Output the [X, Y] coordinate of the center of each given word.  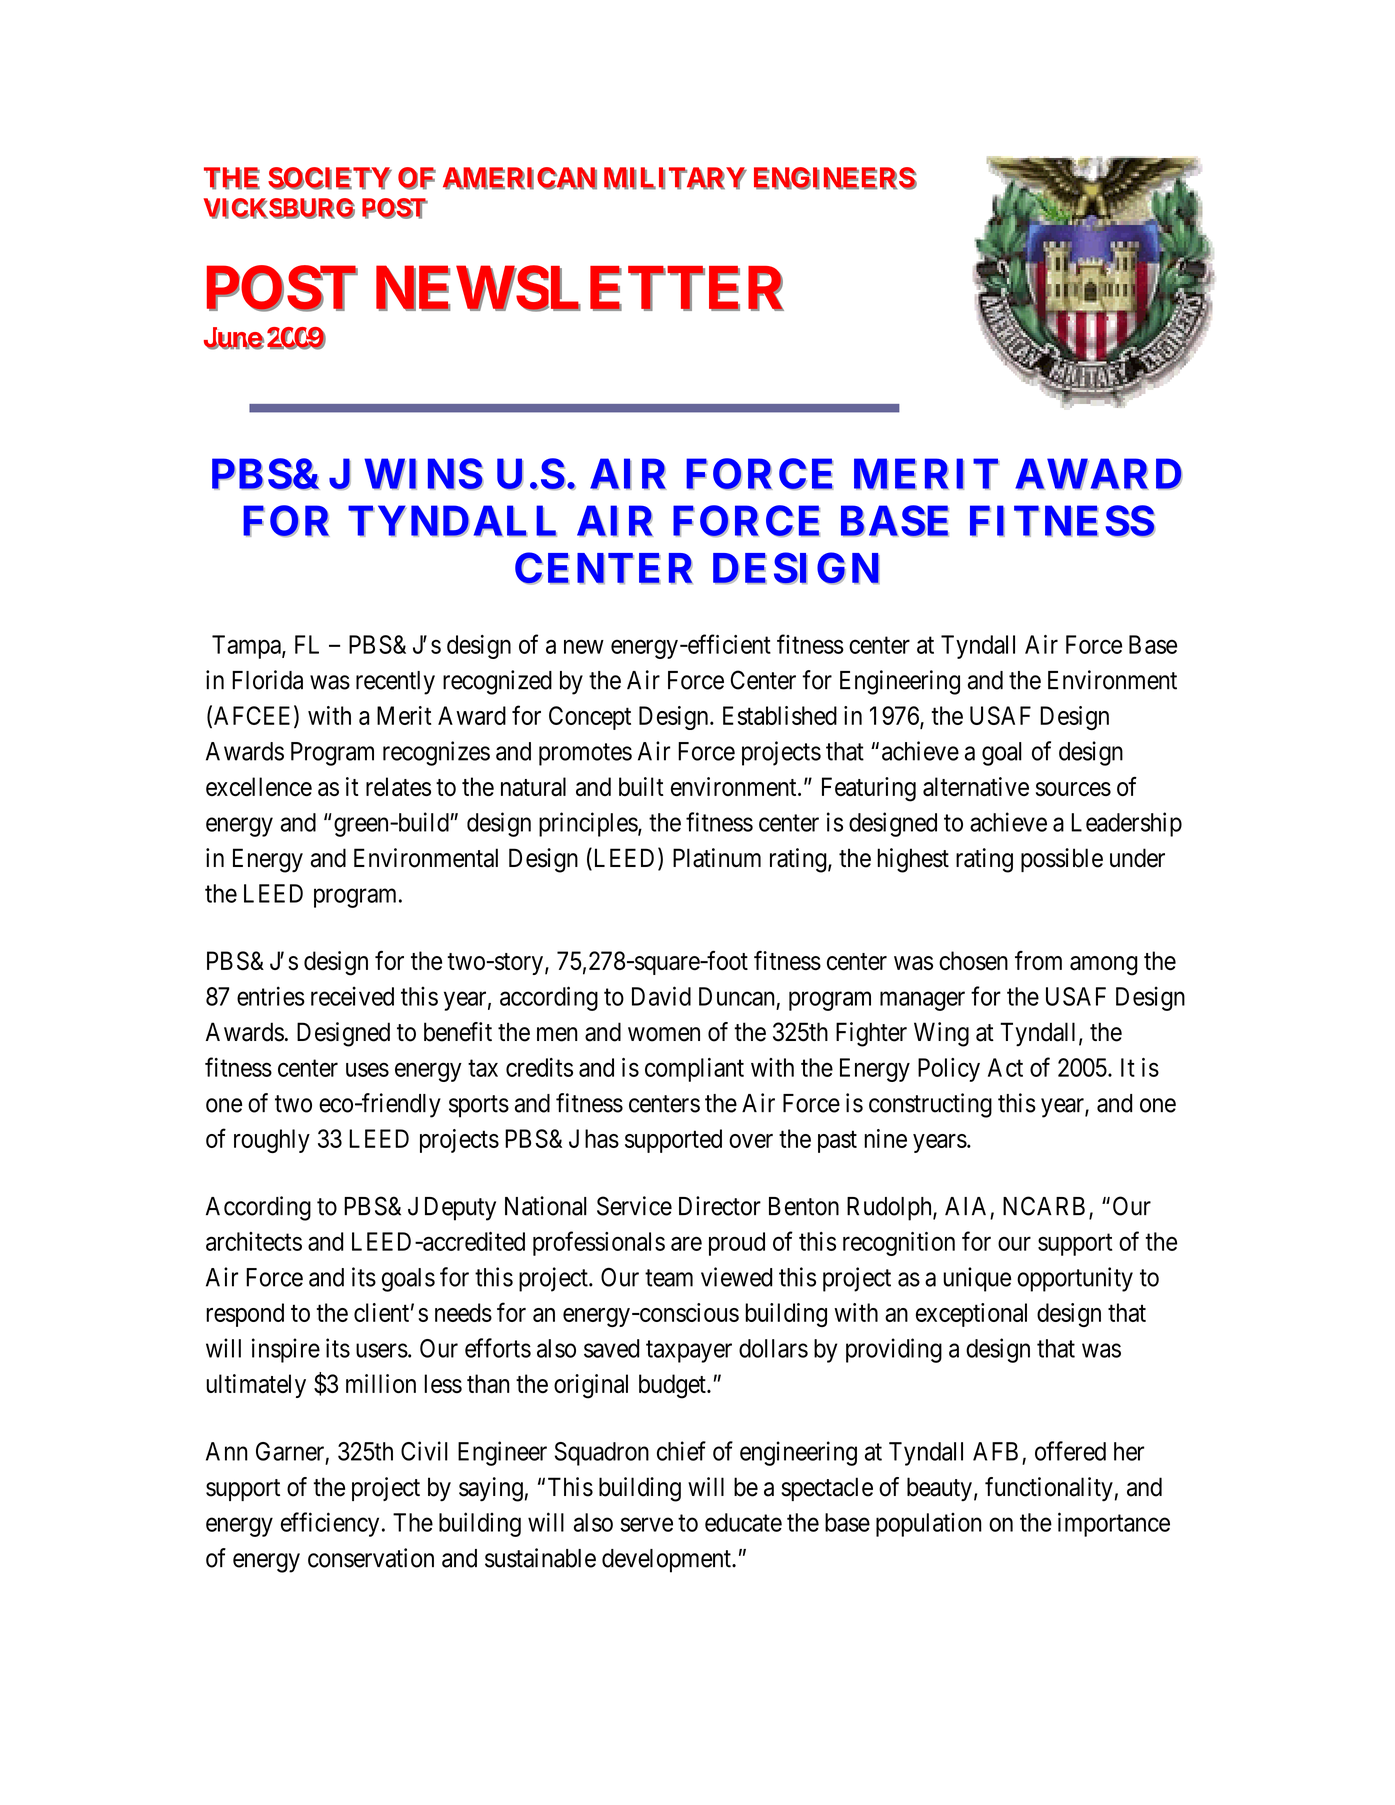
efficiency [330, 1524]
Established [780, 715]
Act [1005, 1067]
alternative [976, 787]
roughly [272, 1141]
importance [1114, 1524]
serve [647, 1525]
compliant [694, 1070]
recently [395, 683]
